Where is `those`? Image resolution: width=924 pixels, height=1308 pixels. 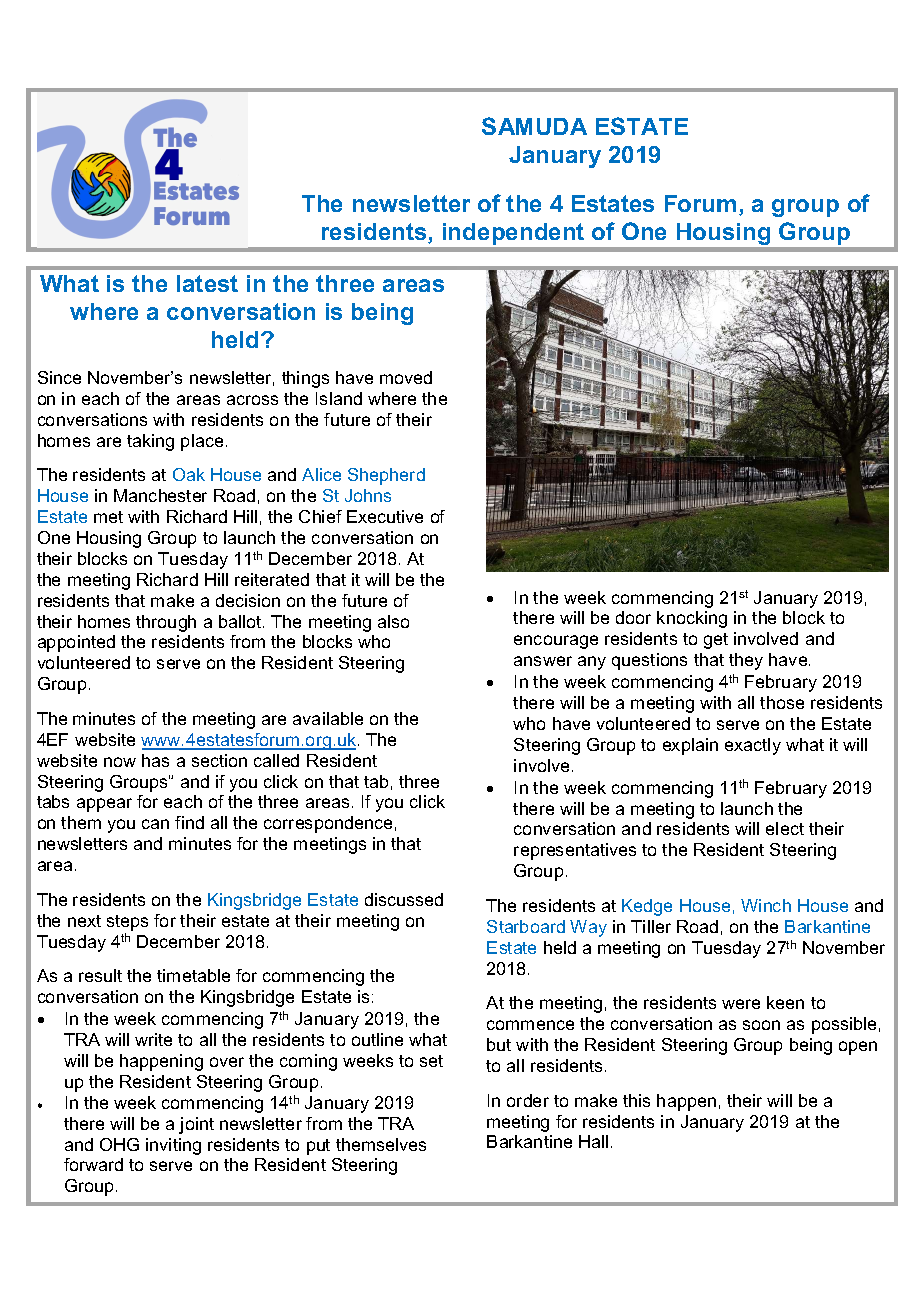
those is located at coordinates (782, 702).
